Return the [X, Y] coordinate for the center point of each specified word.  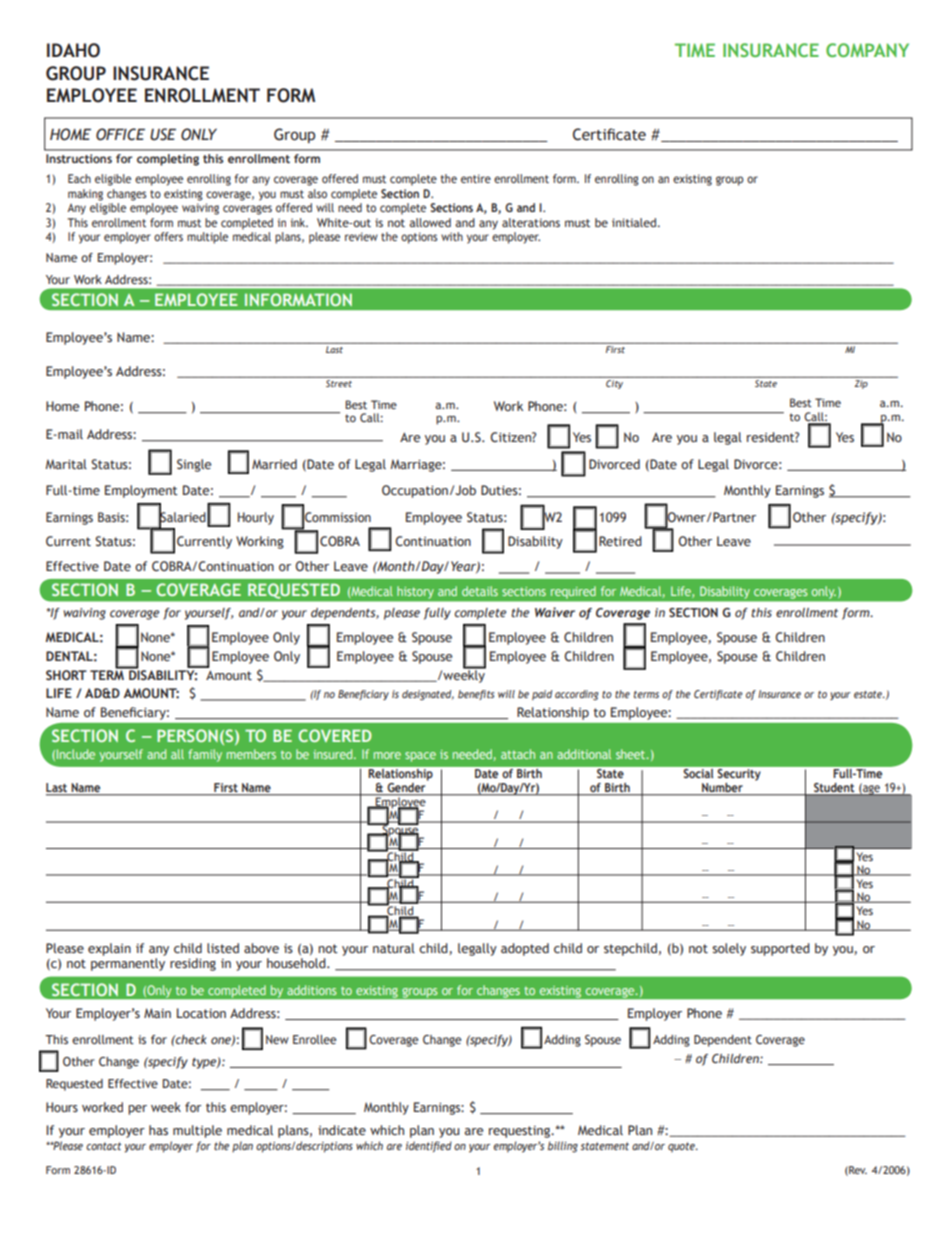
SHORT [66, 675]
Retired [620, 541]
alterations [531, 222]
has [158, 1130]
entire [476, 178]
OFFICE [120, 134]
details [480, 591]
